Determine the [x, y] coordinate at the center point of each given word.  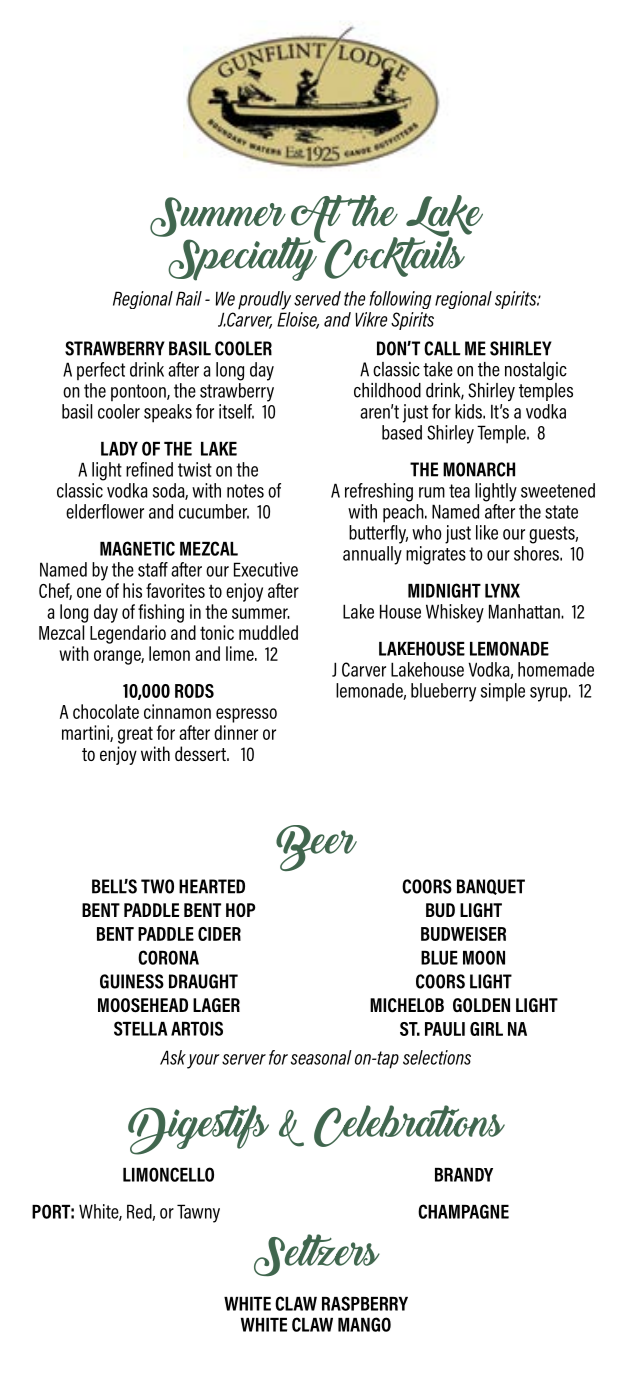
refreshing [379, 492]
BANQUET [491, 887]
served [317, 298]
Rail [189, 298]
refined [149, 469]
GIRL [486, 1029]
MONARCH [479, 469]
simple [503, 692]
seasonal [321, 1057]
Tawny [198, 1213]
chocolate [106, 711]
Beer [316, 848]
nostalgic [536, 371]
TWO [157, 886]
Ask [173, 1057]
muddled [268, 632]
